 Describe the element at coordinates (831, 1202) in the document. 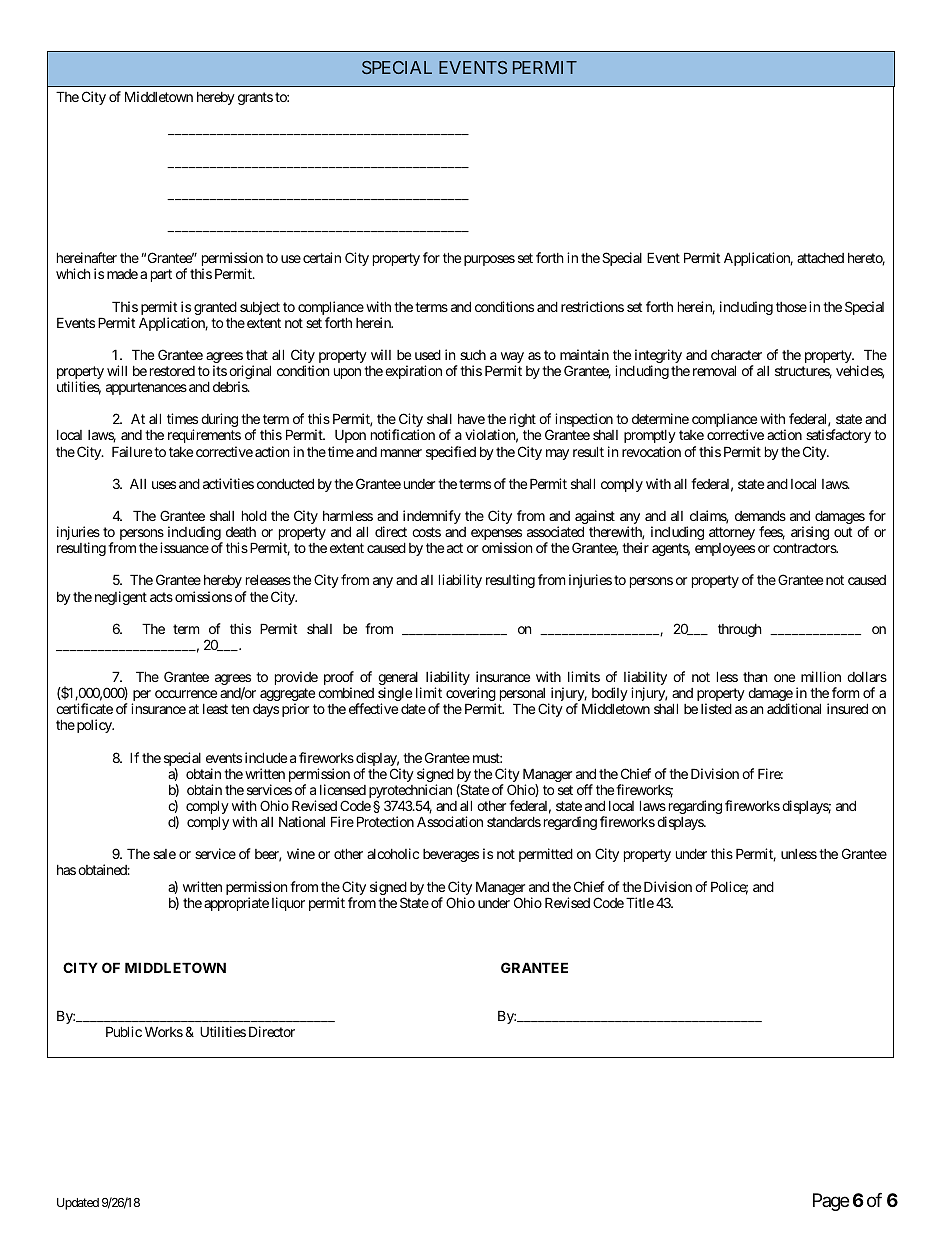

I see `Page` at that location.
